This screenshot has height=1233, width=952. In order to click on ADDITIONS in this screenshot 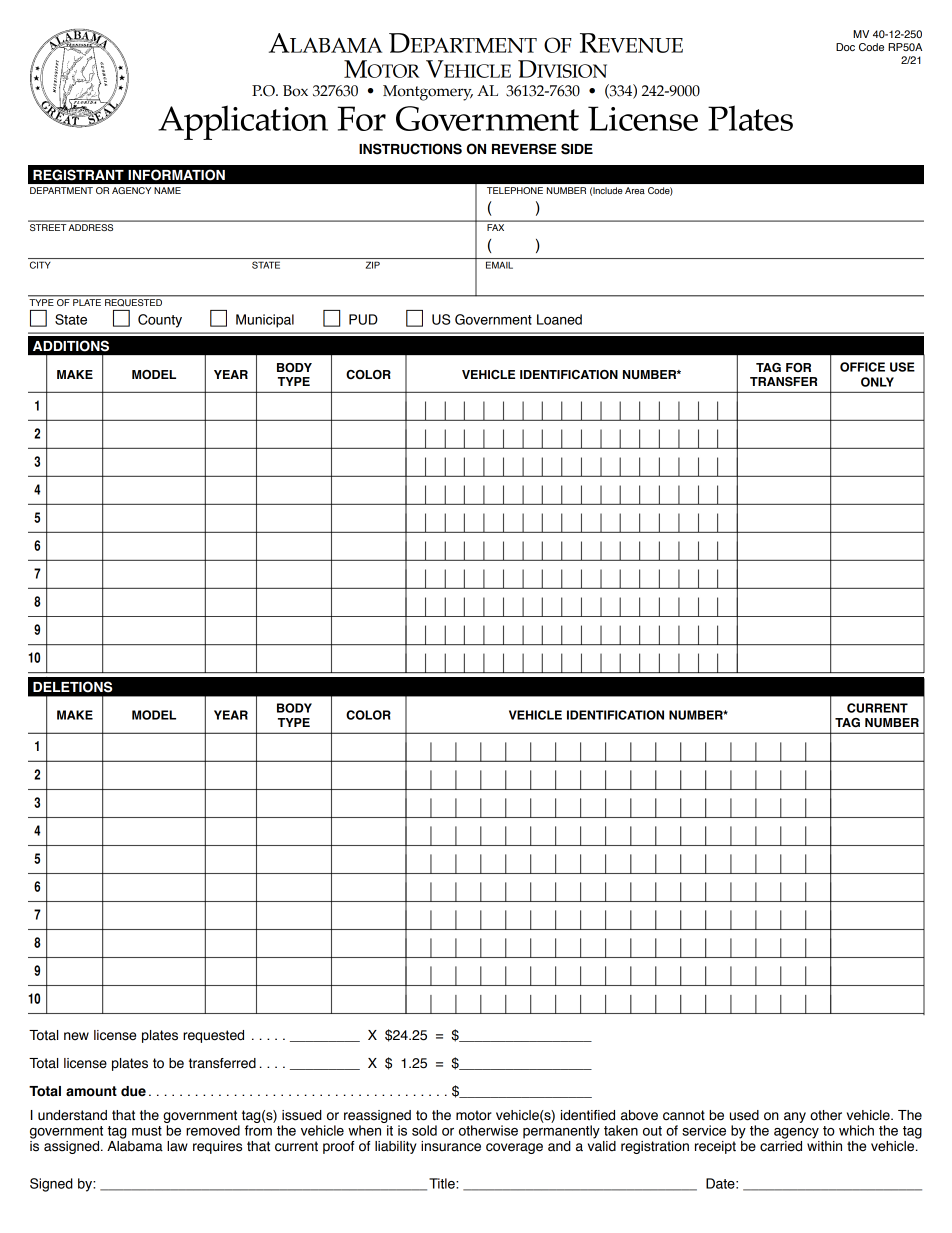, I will do `click(71, 346)`.
